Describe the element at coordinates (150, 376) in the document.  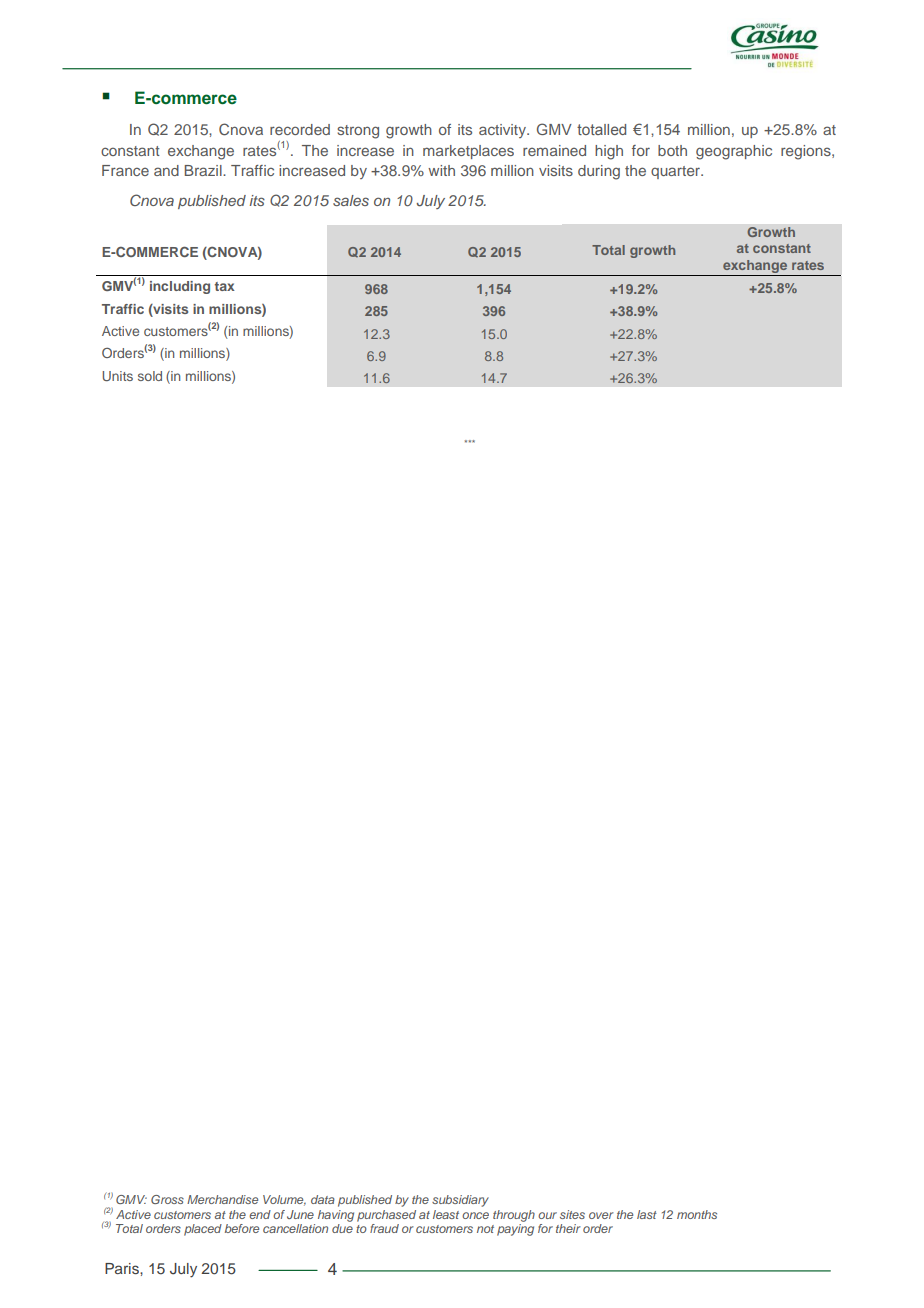
I see `sold` at that location.
